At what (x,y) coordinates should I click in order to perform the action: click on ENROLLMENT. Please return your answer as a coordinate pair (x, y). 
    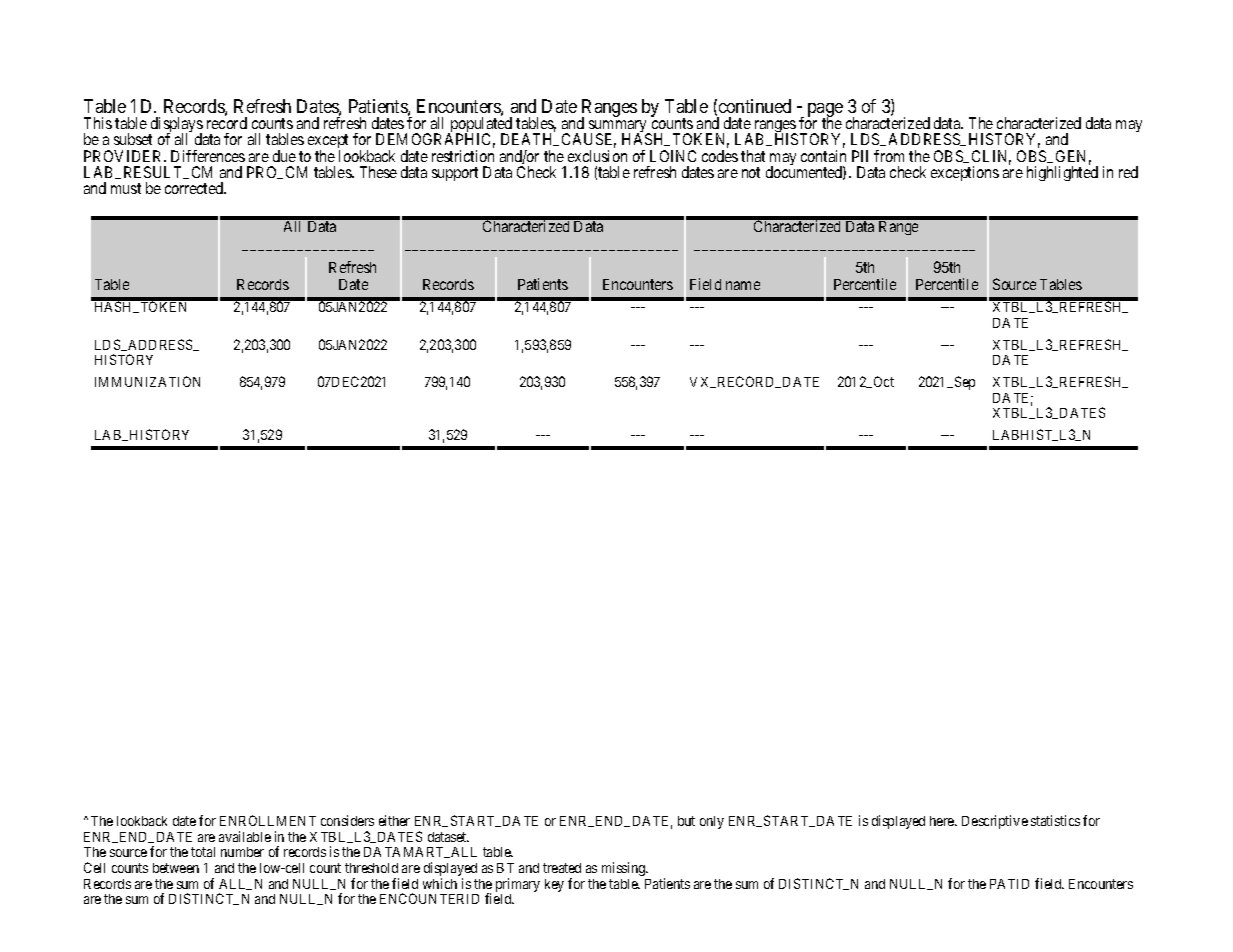
    Looking at the image, I should click on (268, 820).
